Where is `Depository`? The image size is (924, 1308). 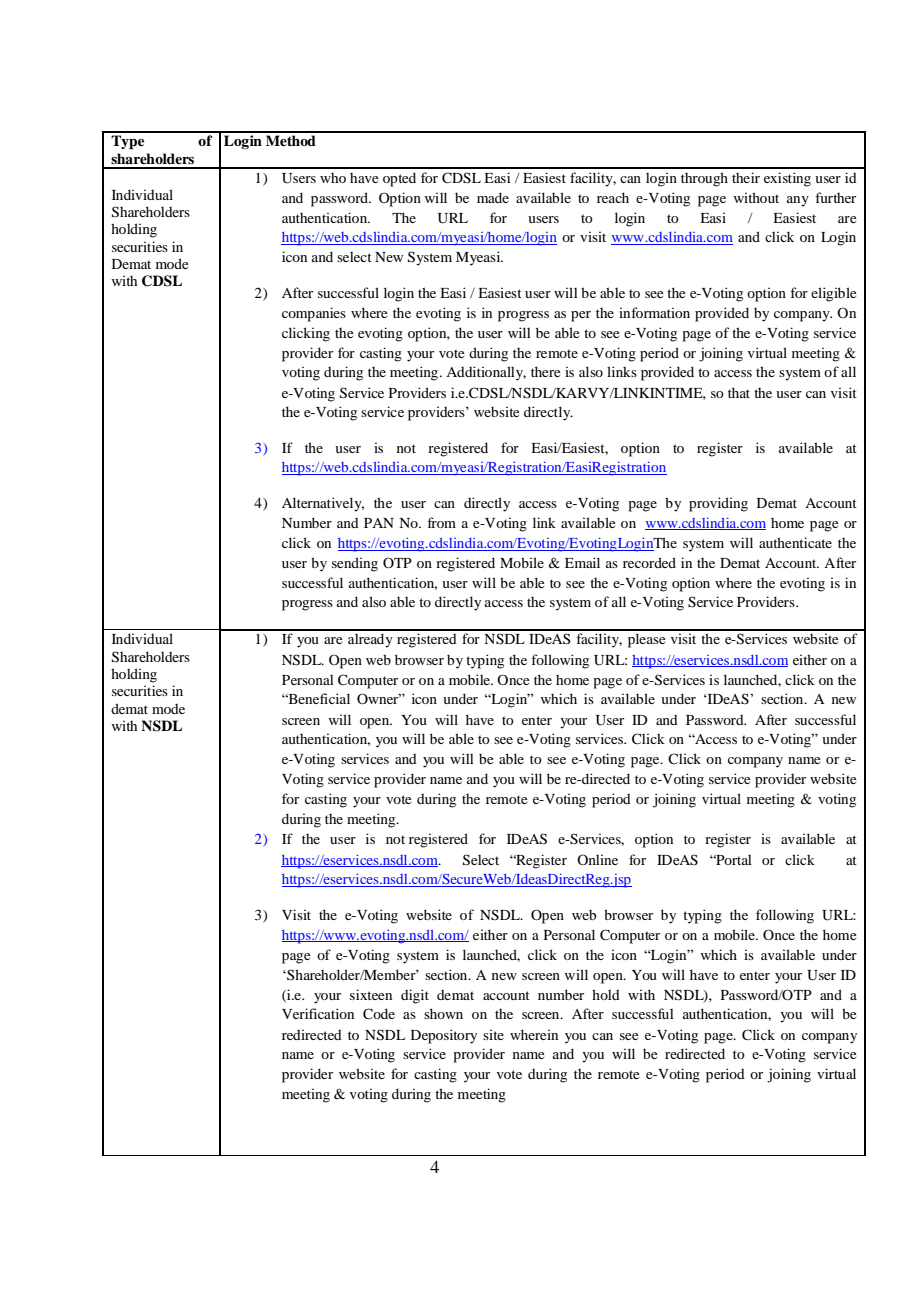
Depository is located at coordinates (444, 1036).
